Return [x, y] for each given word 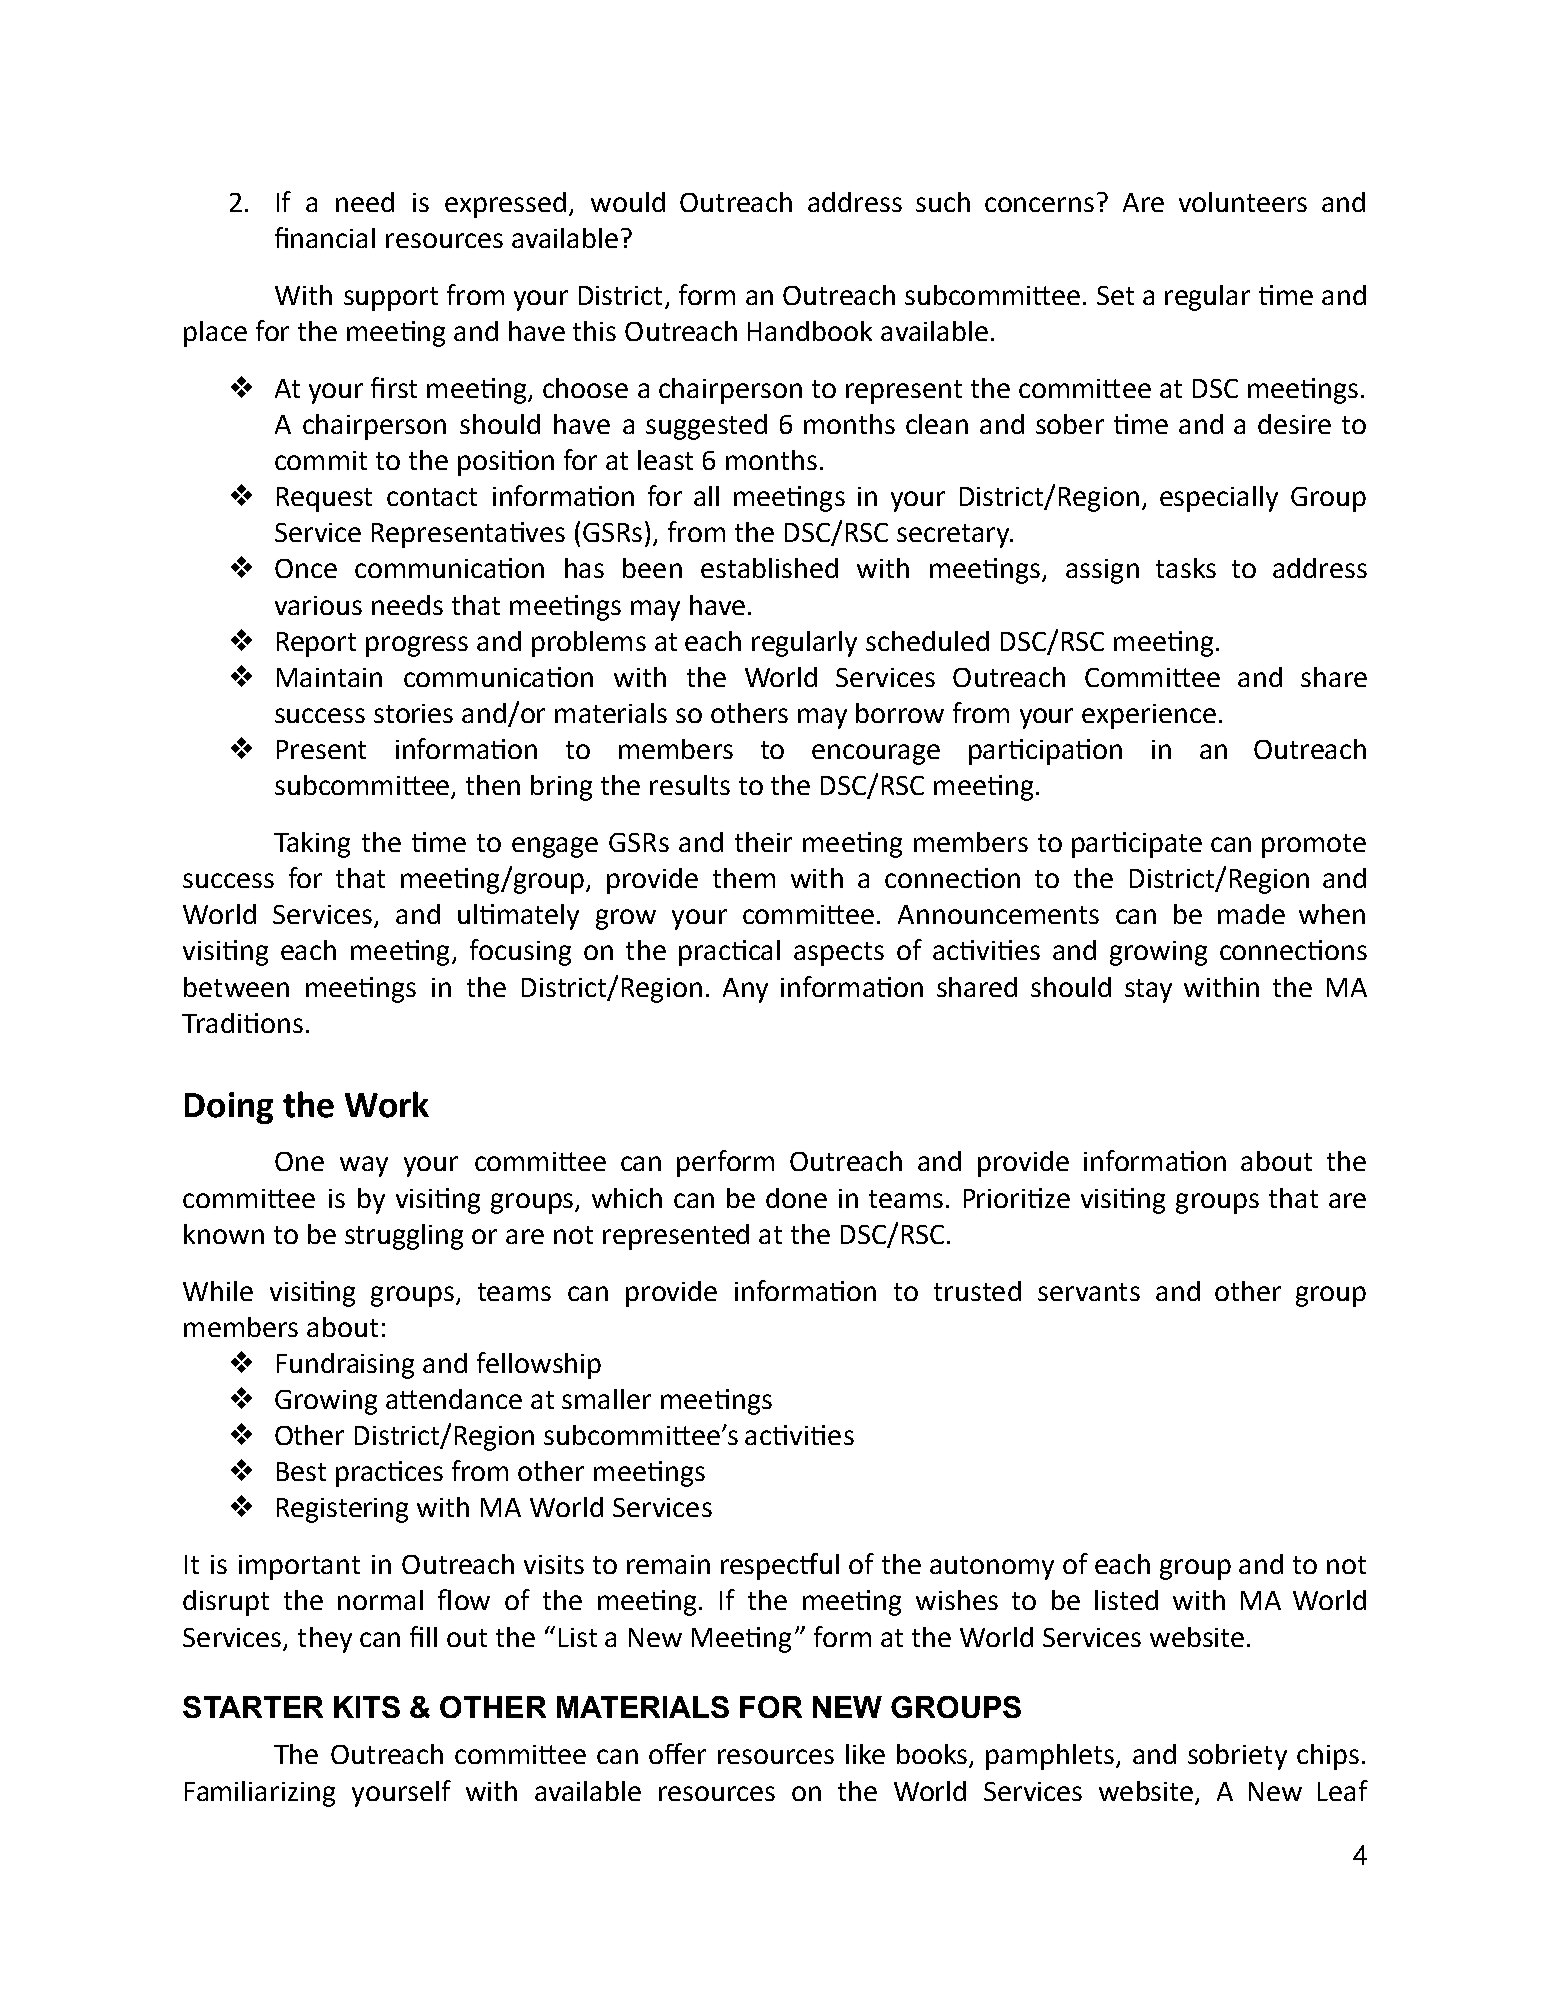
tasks [1186, 568]
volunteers [1243, 202]
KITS [367, 1707]
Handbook [810, 331]
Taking [312, 845]
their [763, 842]
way [364, 1166]
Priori [994, 1198]
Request [324, 499]
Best [301, 1471]
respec [761, 1569]
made [1251, 914]
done [796, 1198]
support [391, 299]
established [769, 568]
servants [1089, 1292]
